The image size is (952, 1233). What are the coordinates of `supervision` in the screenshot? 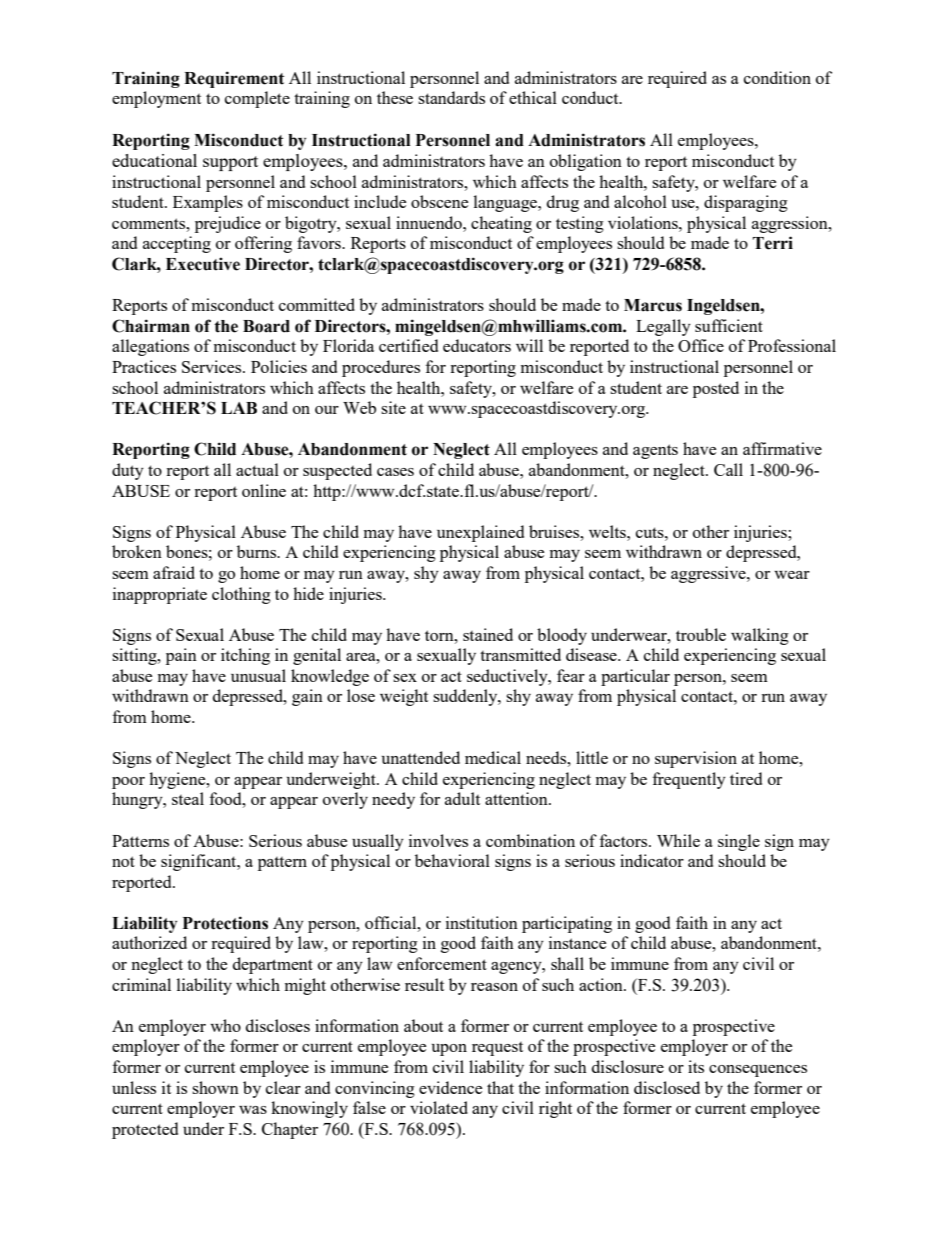 It's located at (696, 759).
